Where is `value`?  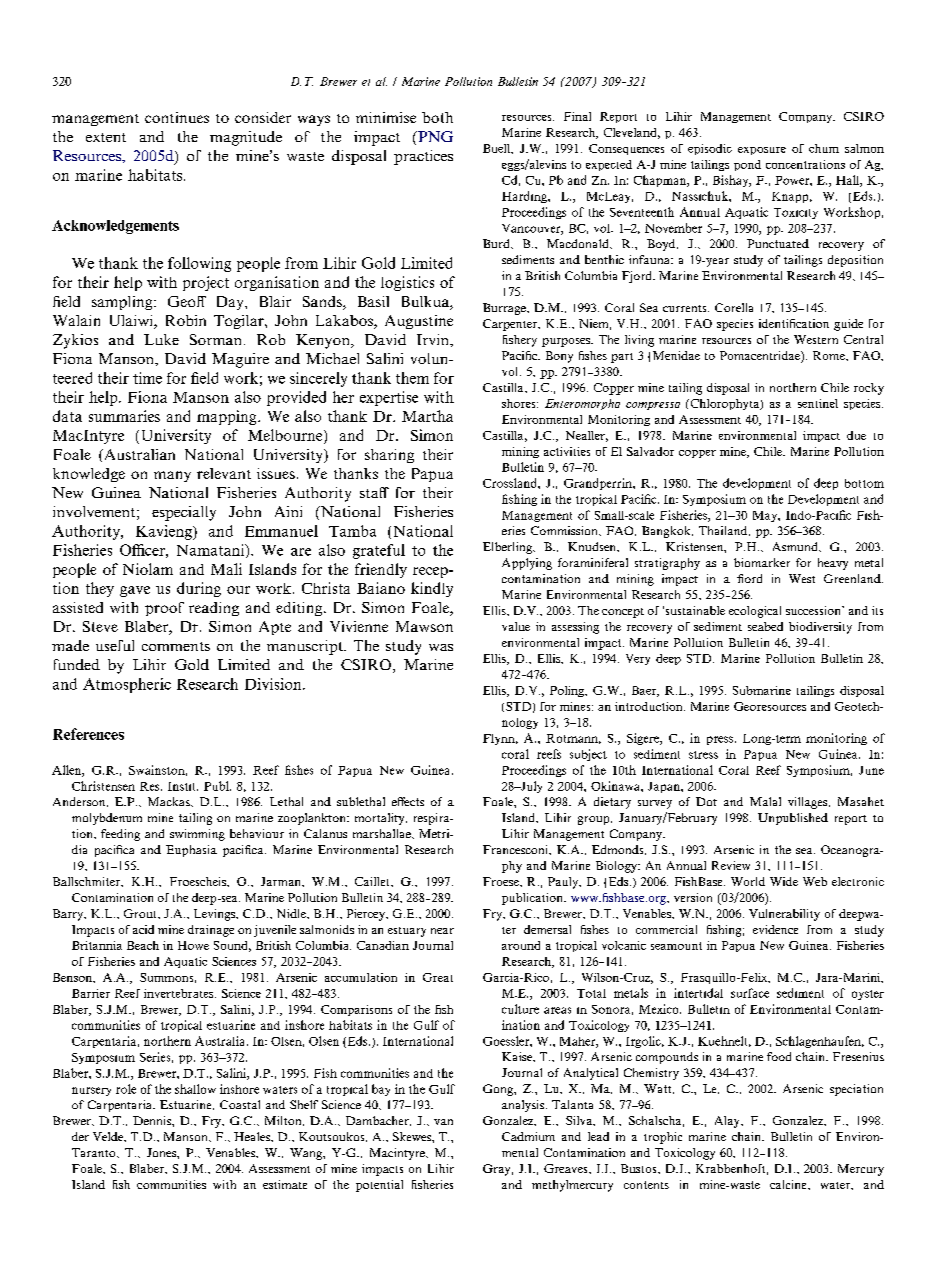 value is located at coordinates (516, 626).
